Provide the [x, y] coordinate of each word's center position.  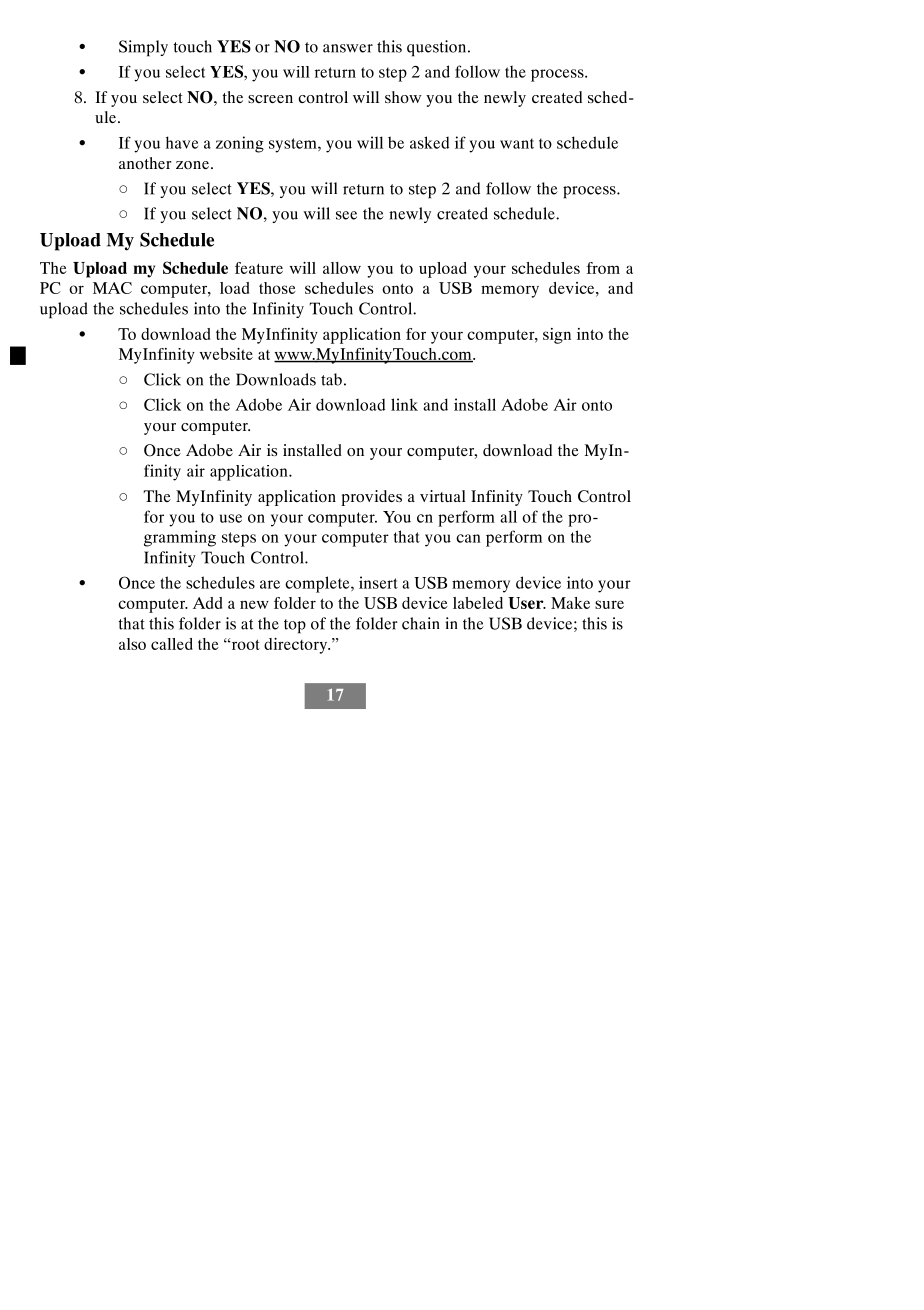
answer [348, 48]
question [438, 48]
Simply [143, 48]
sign [557, 336]
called [172, 644]
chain [420, 623]
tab [331, 379]
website [226, 354]
